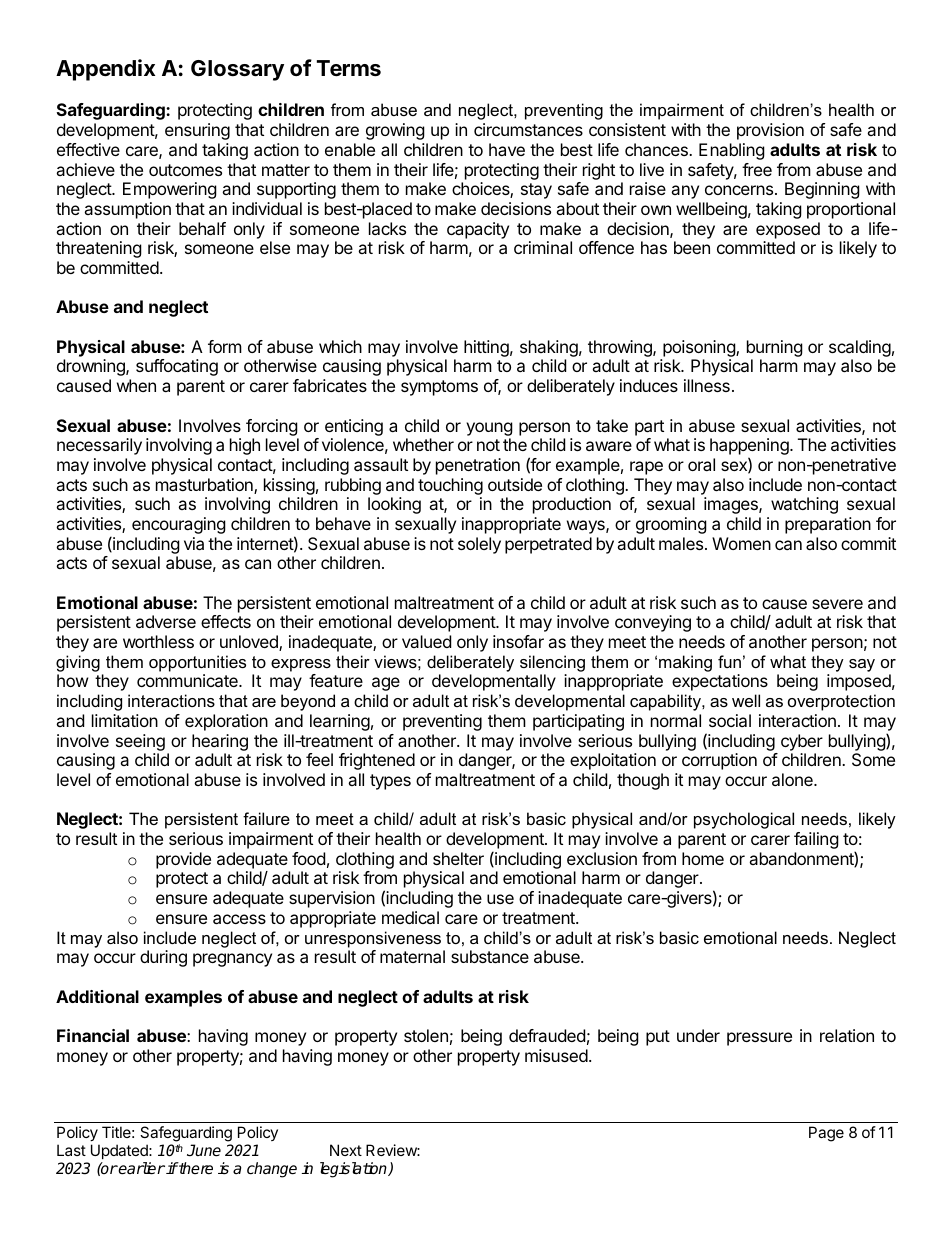 The height and width of the screenshot is (1233, 952). What do you see at coordinates (775, 348) in the screenshot?
I see `burning` at bounding box center [775, 348].
